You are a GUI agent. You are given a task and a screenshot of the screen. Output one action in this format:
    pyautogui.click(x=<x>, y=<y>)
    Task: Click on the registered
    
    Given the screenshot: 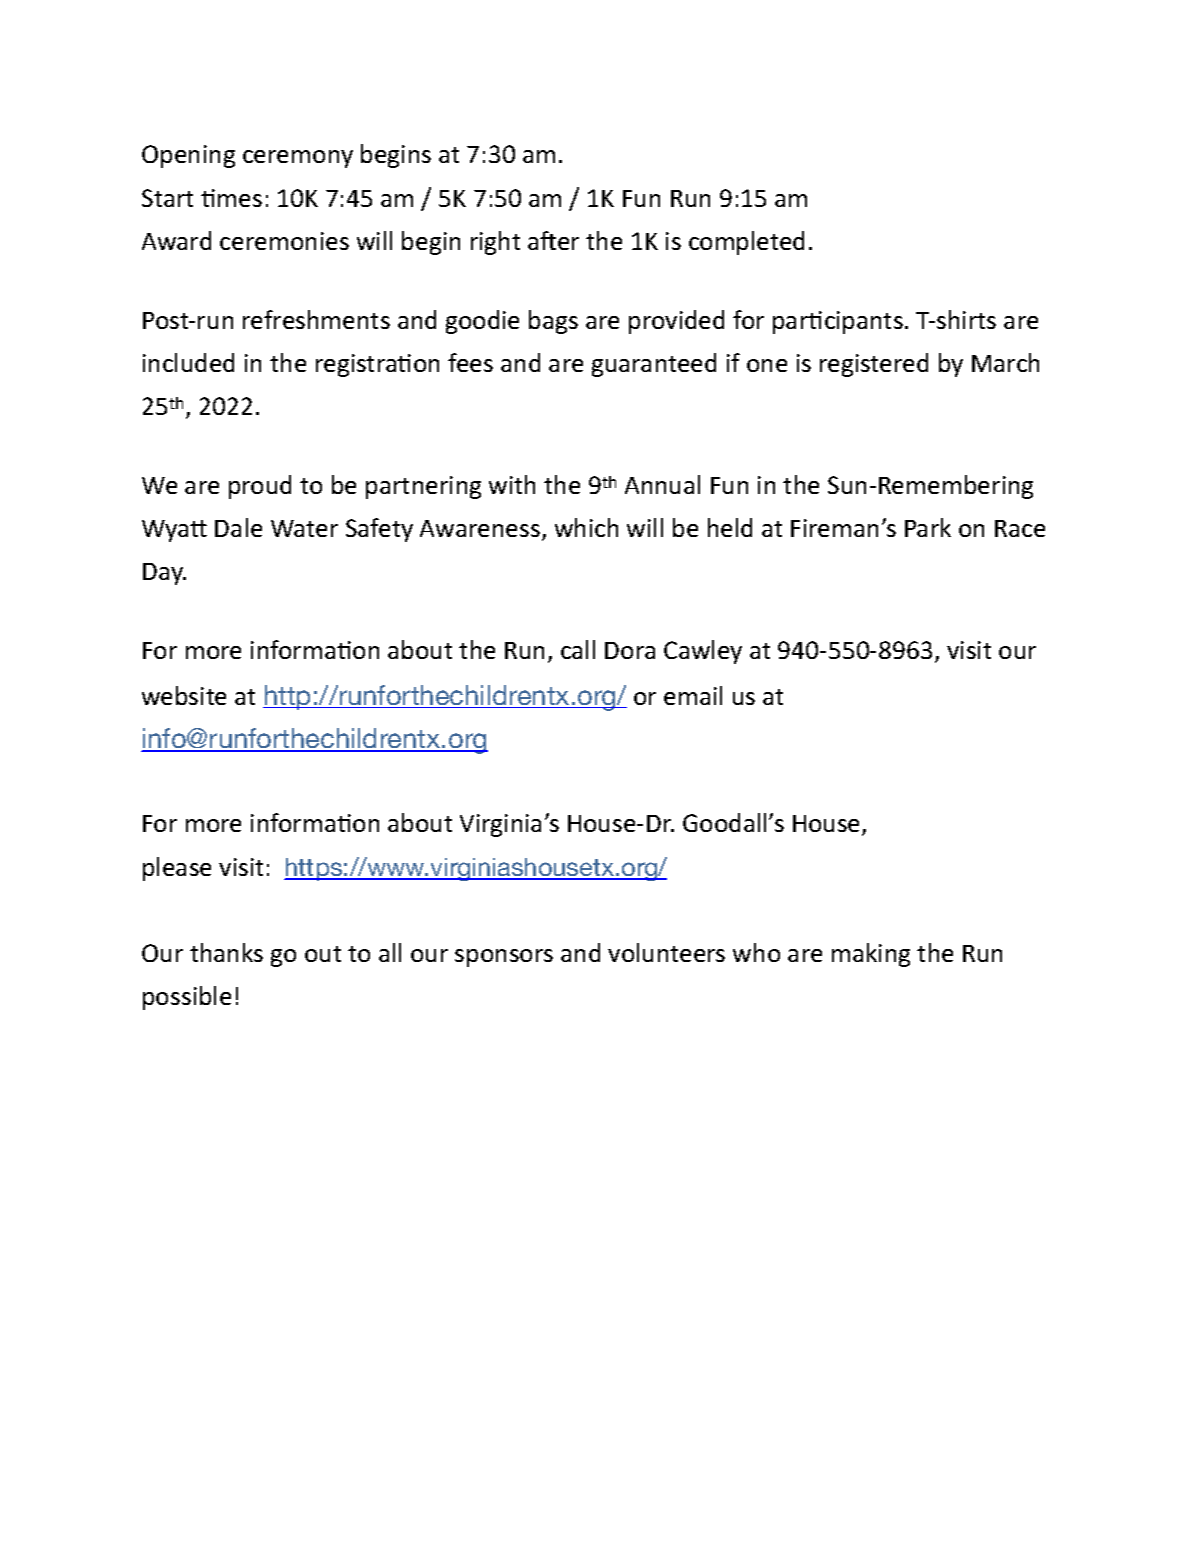 What is the action you would take?
    pyautogui.click(x=874, y=365)
